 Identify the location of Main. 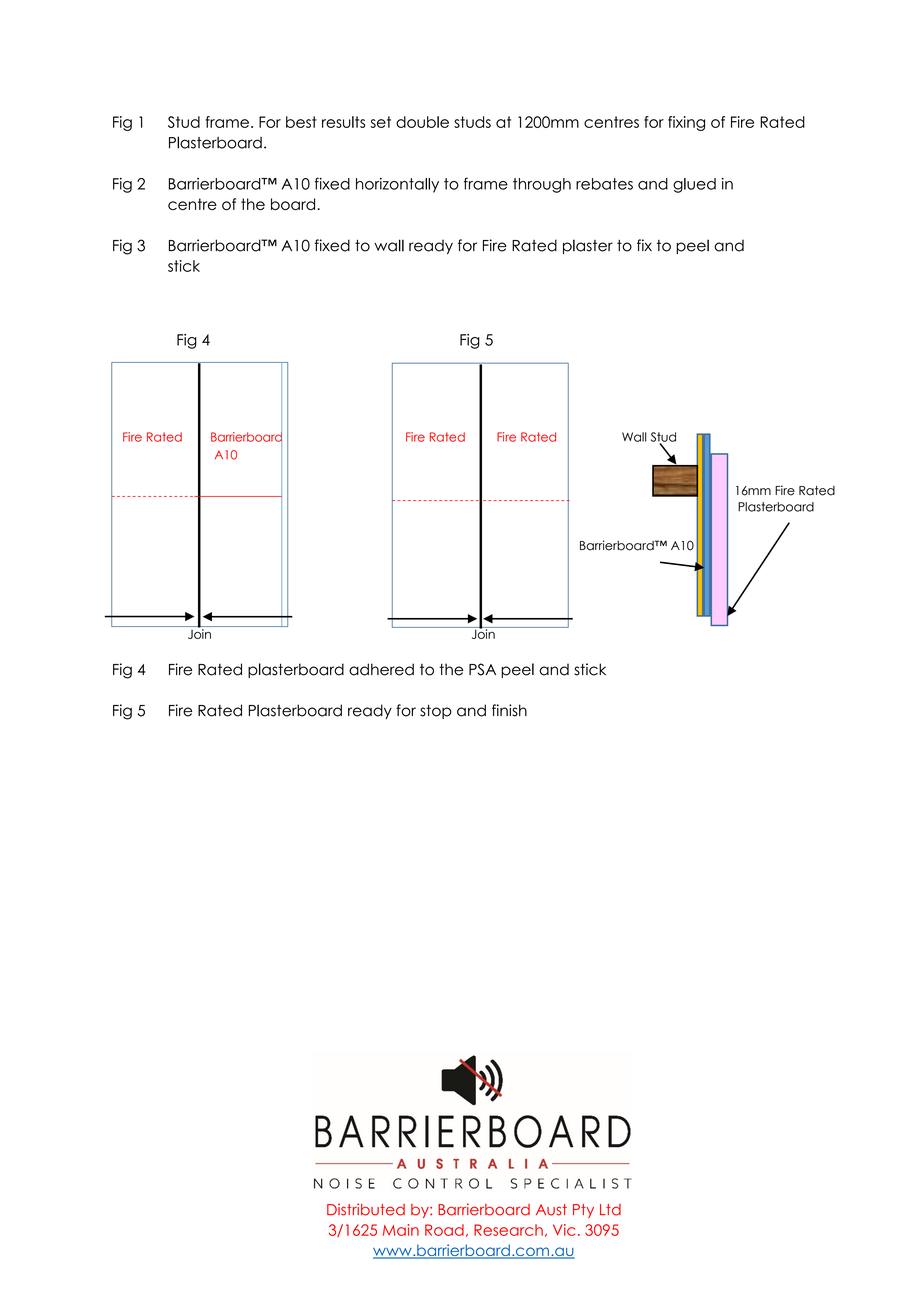
(401, 1230).
